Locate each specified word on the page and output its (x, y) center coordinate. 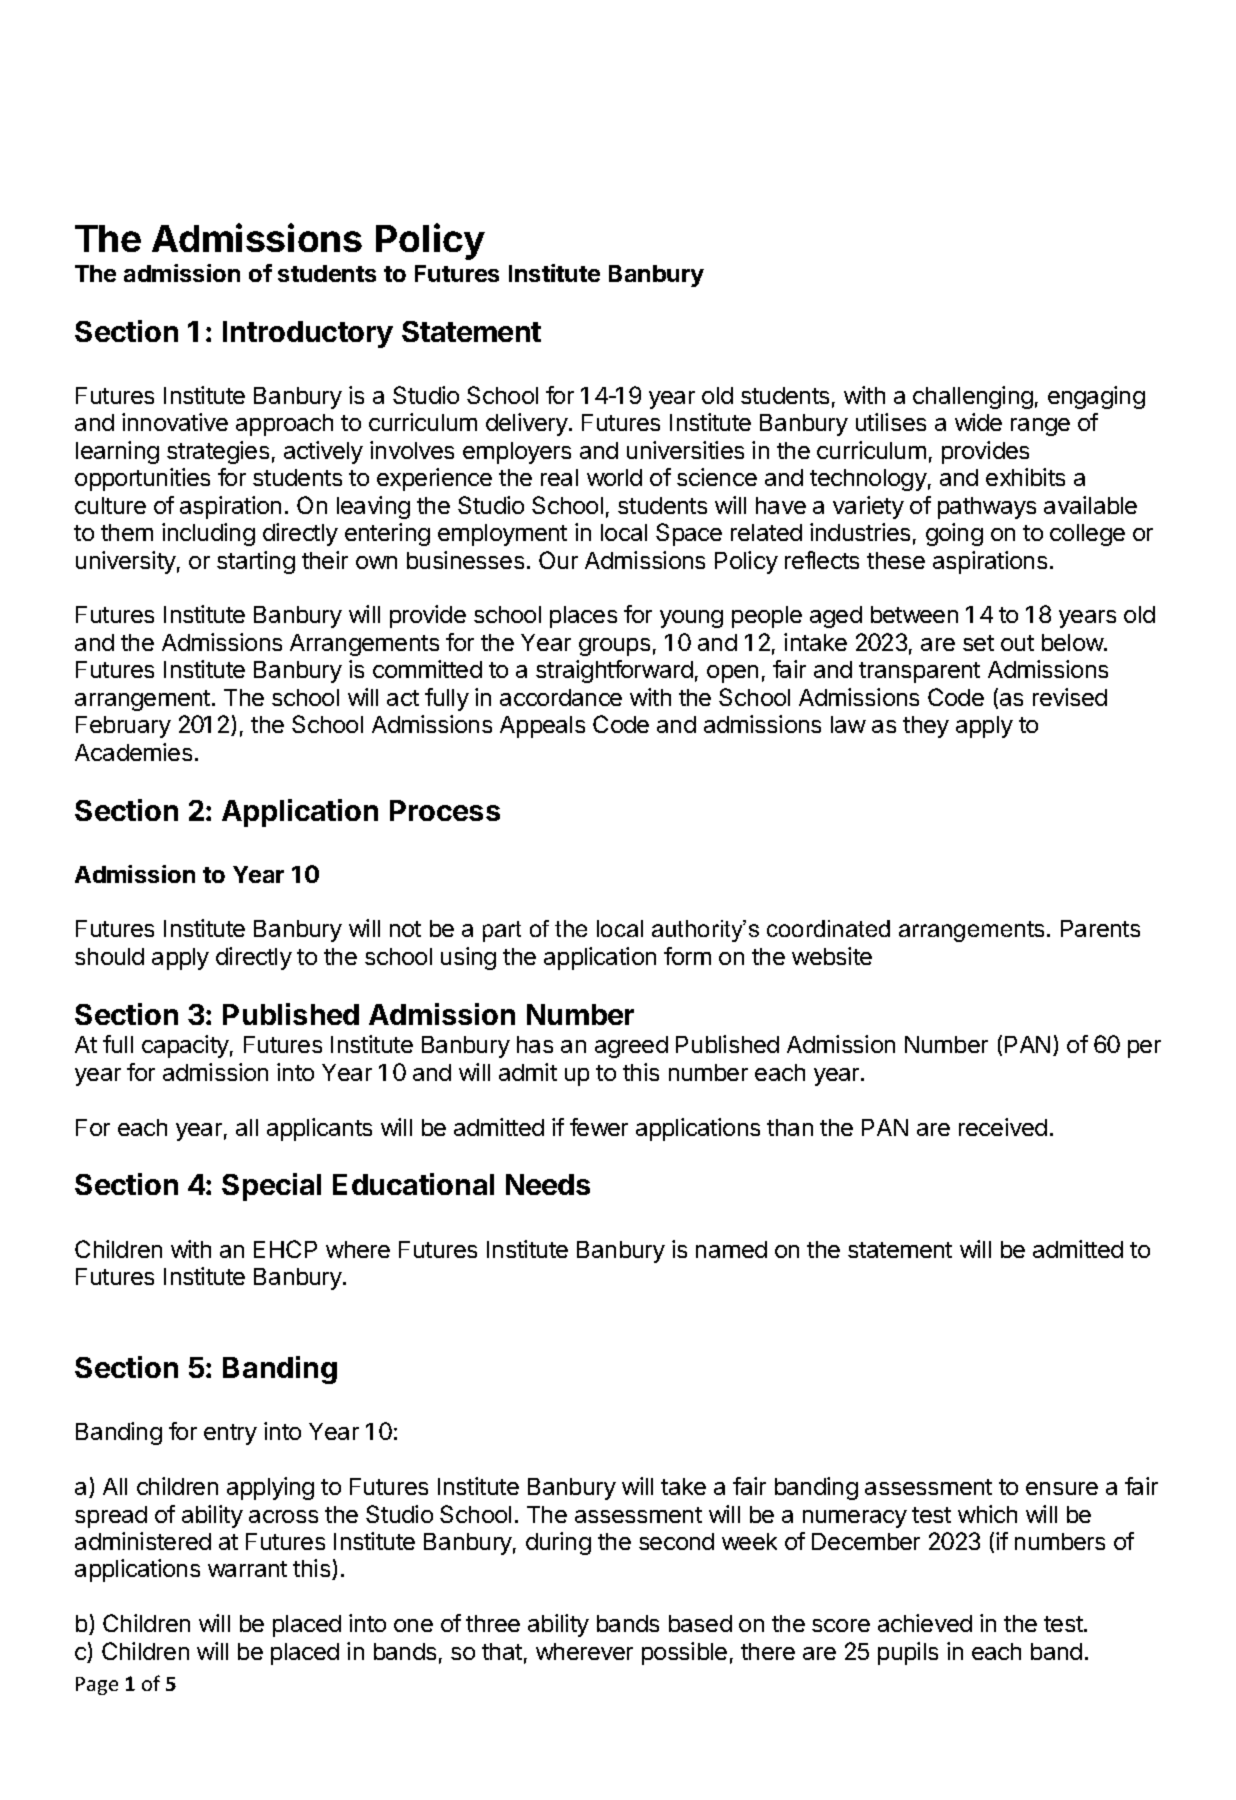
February (123, 727)
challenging (973, 397)
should (109, 956)
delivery (528, 424)
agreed (631, 1047)
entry (230, 1434)
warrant (247, 1569)
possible (684, 1653)
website (832, 956)
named (731, 1249)
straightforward (614, 671)
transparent (919, 672)
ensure (1062, 1488)
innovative (175, 422)
